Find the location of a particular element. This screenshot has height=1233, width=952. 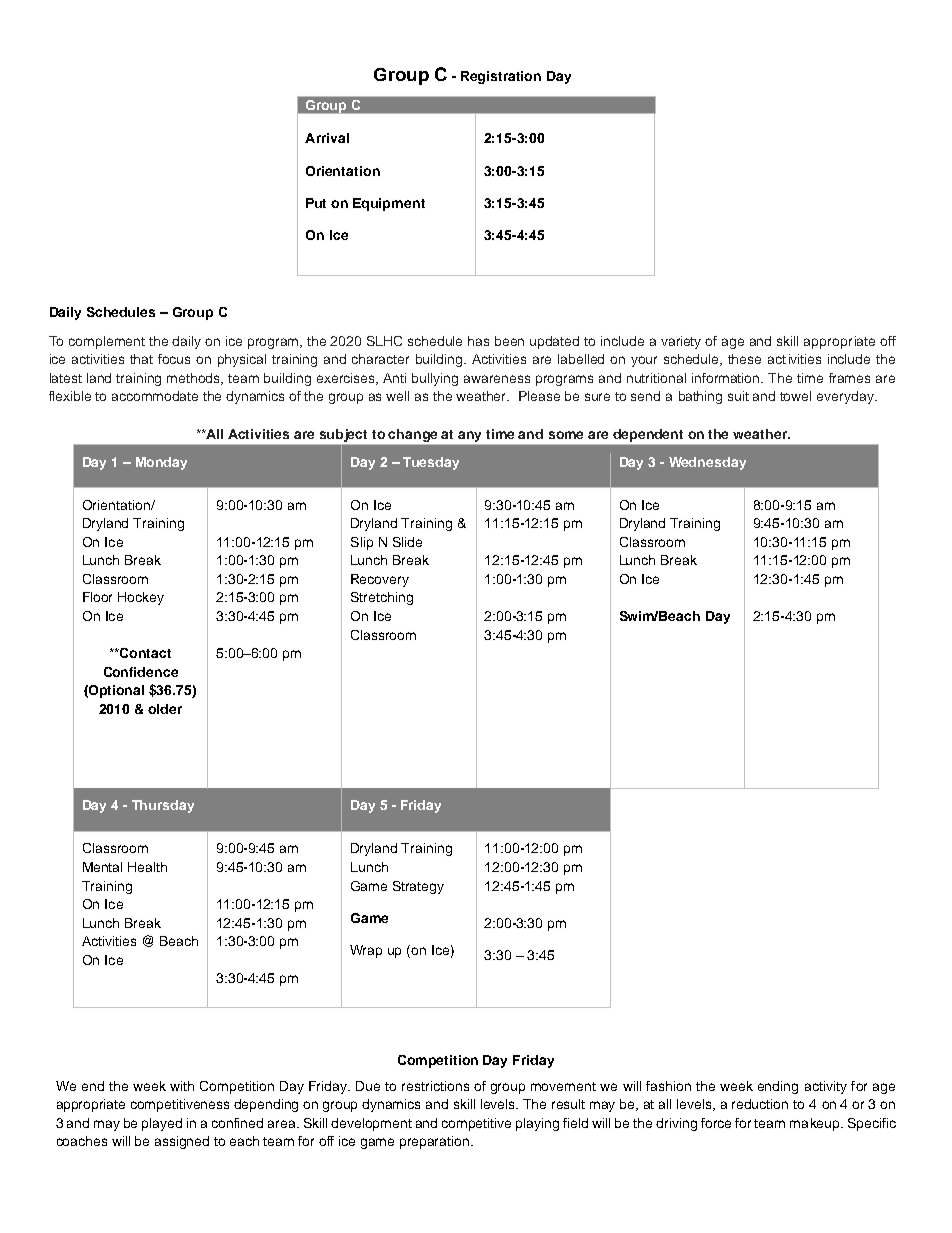

Arrival is located at coordinates (327, 138).
